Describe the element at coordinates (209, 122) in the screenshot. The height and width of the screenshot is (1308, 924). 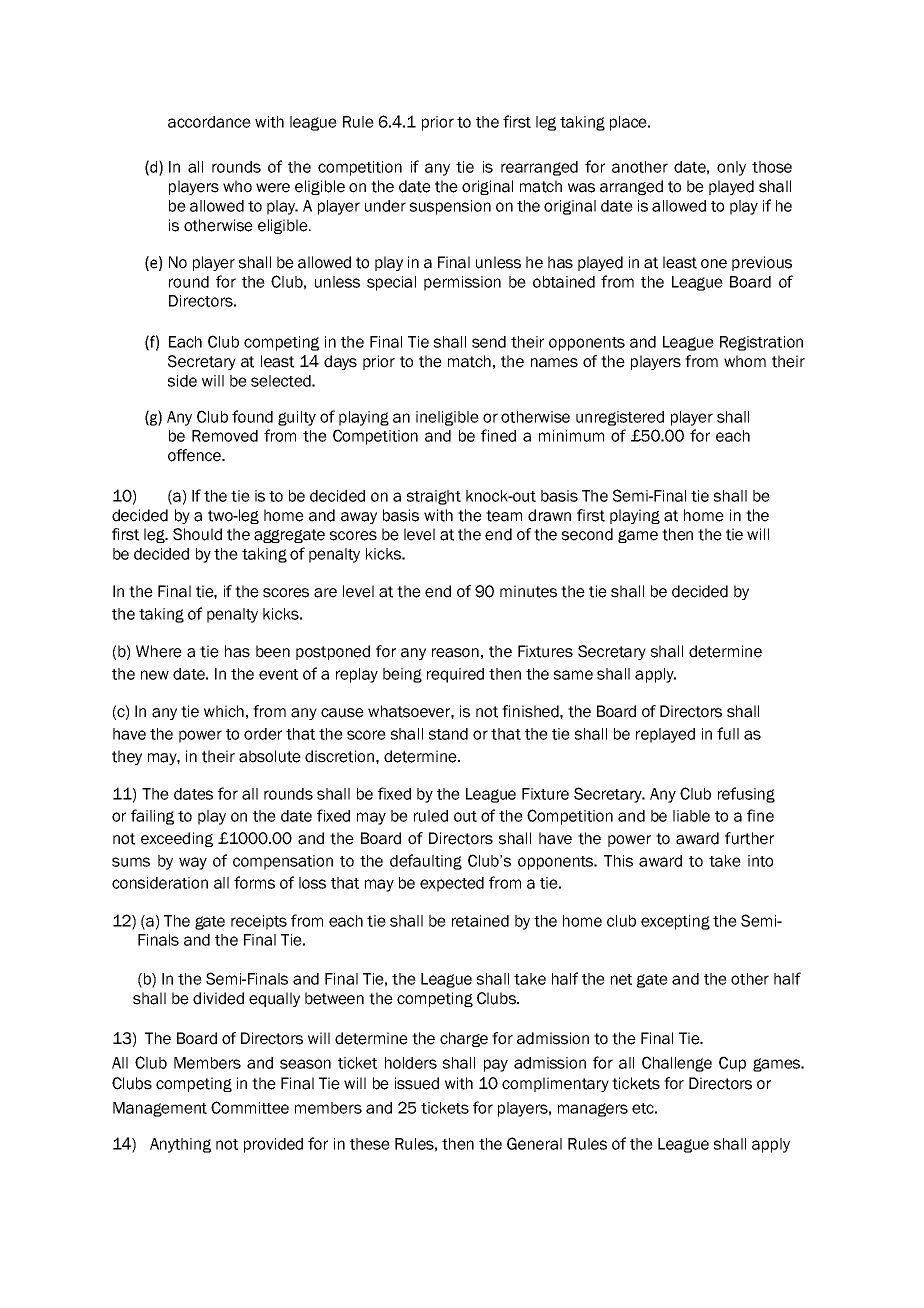
I see `accordance` at that location.
